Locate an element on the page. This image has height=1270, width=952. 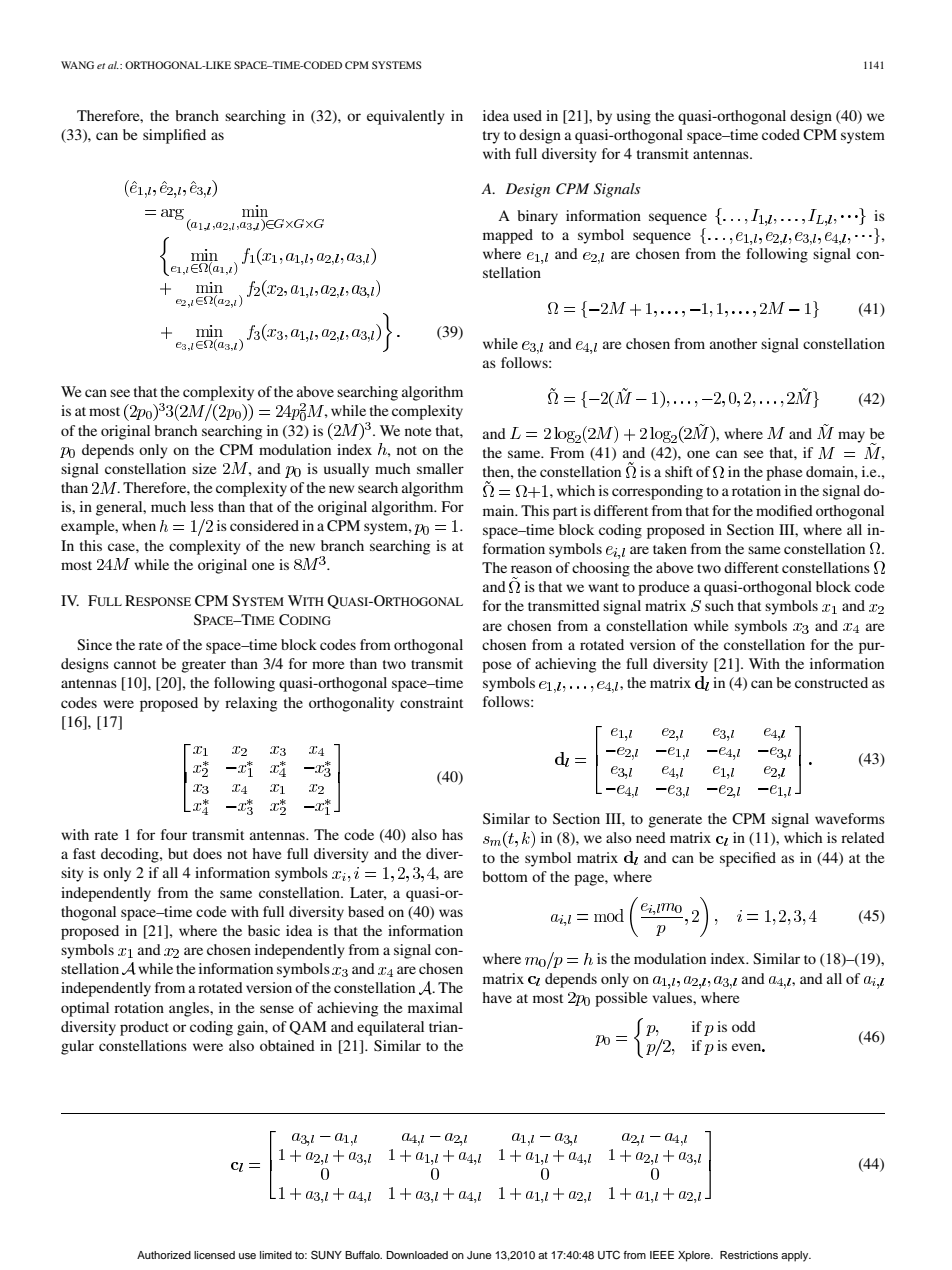
Restrictions is located at coordinates (749, 1255).
